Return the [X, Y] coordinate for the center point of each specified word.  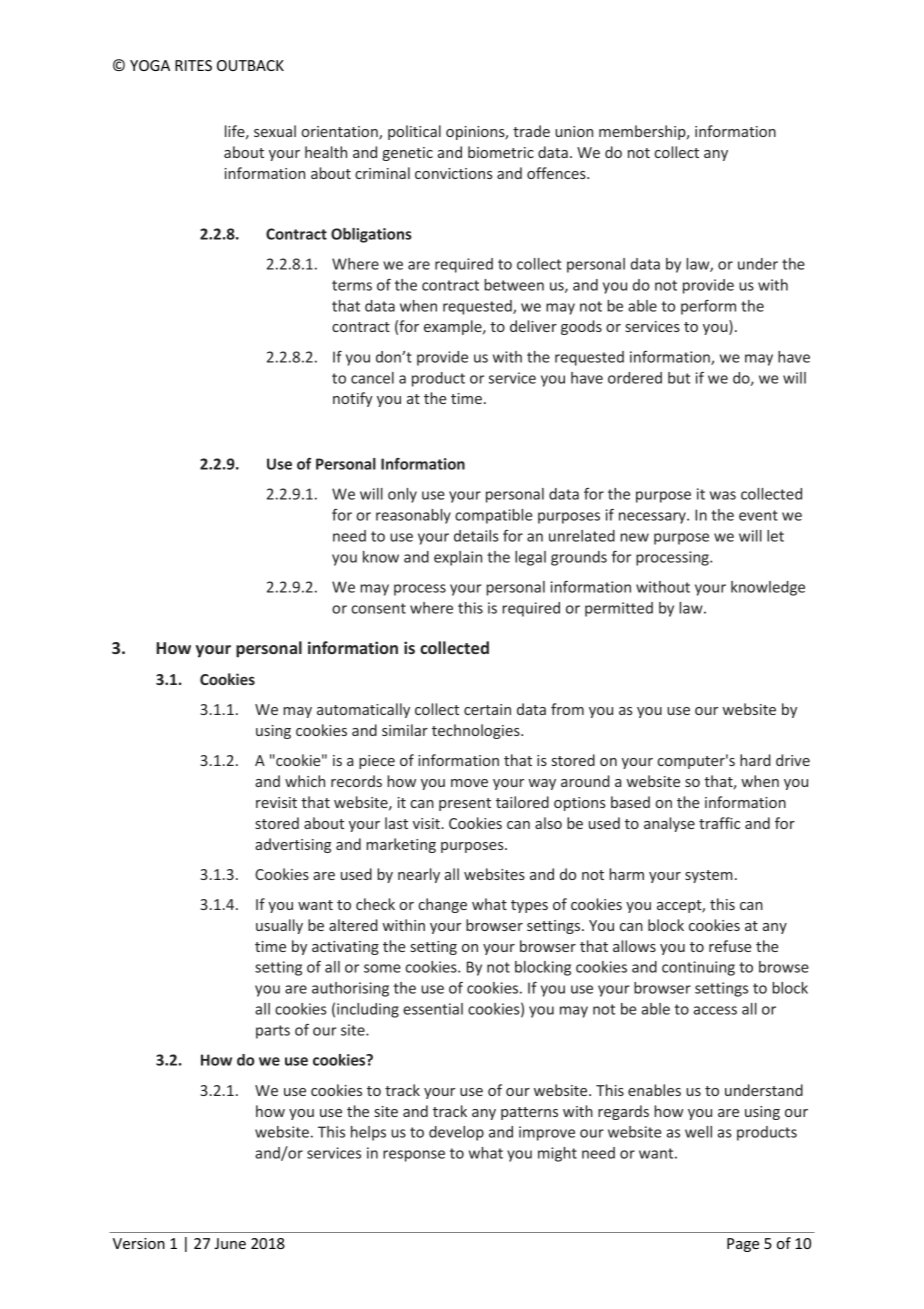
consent [378, 608]
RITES [193, 65]
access [715, 1010]
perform [708, 307]
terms [352, 285]
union [574, 131]
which [305, 781]
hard [755, 760]
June [230, 1243]
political [414, 132]
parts [273, 1032]
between [514, 285]
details [476, 536]
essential [433, 1009]
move [469, 783]
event [758, 515]
